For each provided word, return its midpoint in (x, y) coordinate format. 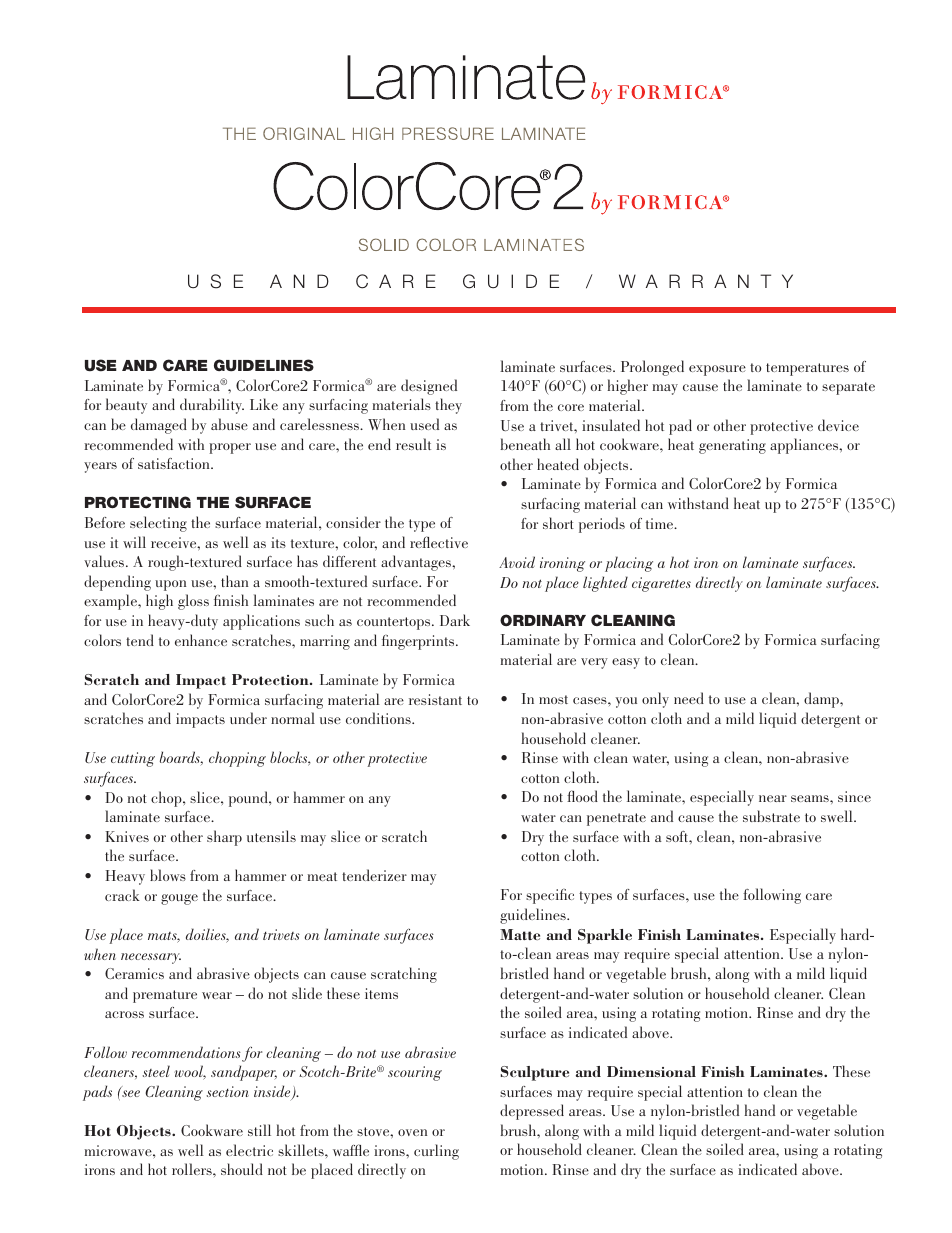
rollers (193, 1169)
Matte (520, 934)
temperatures (807, 369)
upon (170, 585)
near (773, 798)
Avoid (517, 562)
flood (582, 796)
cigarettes (661, 584)
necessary (151, 958)
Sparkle (605, 936)
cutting (133, 759)
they (448, 406)
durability (212, 406)
